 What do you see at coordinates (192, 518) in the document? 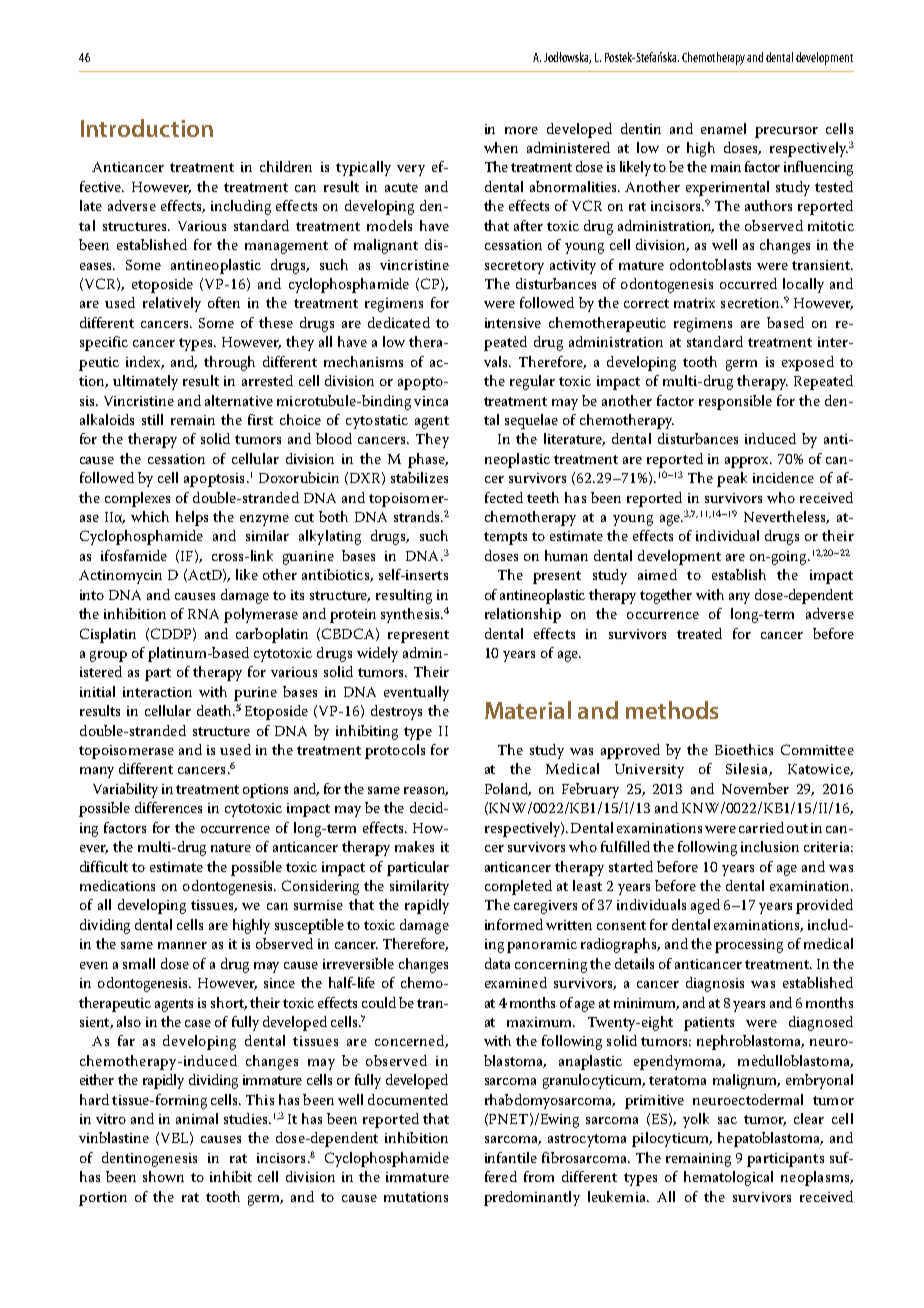
I see `helps` at bounding box center [192, 518].
